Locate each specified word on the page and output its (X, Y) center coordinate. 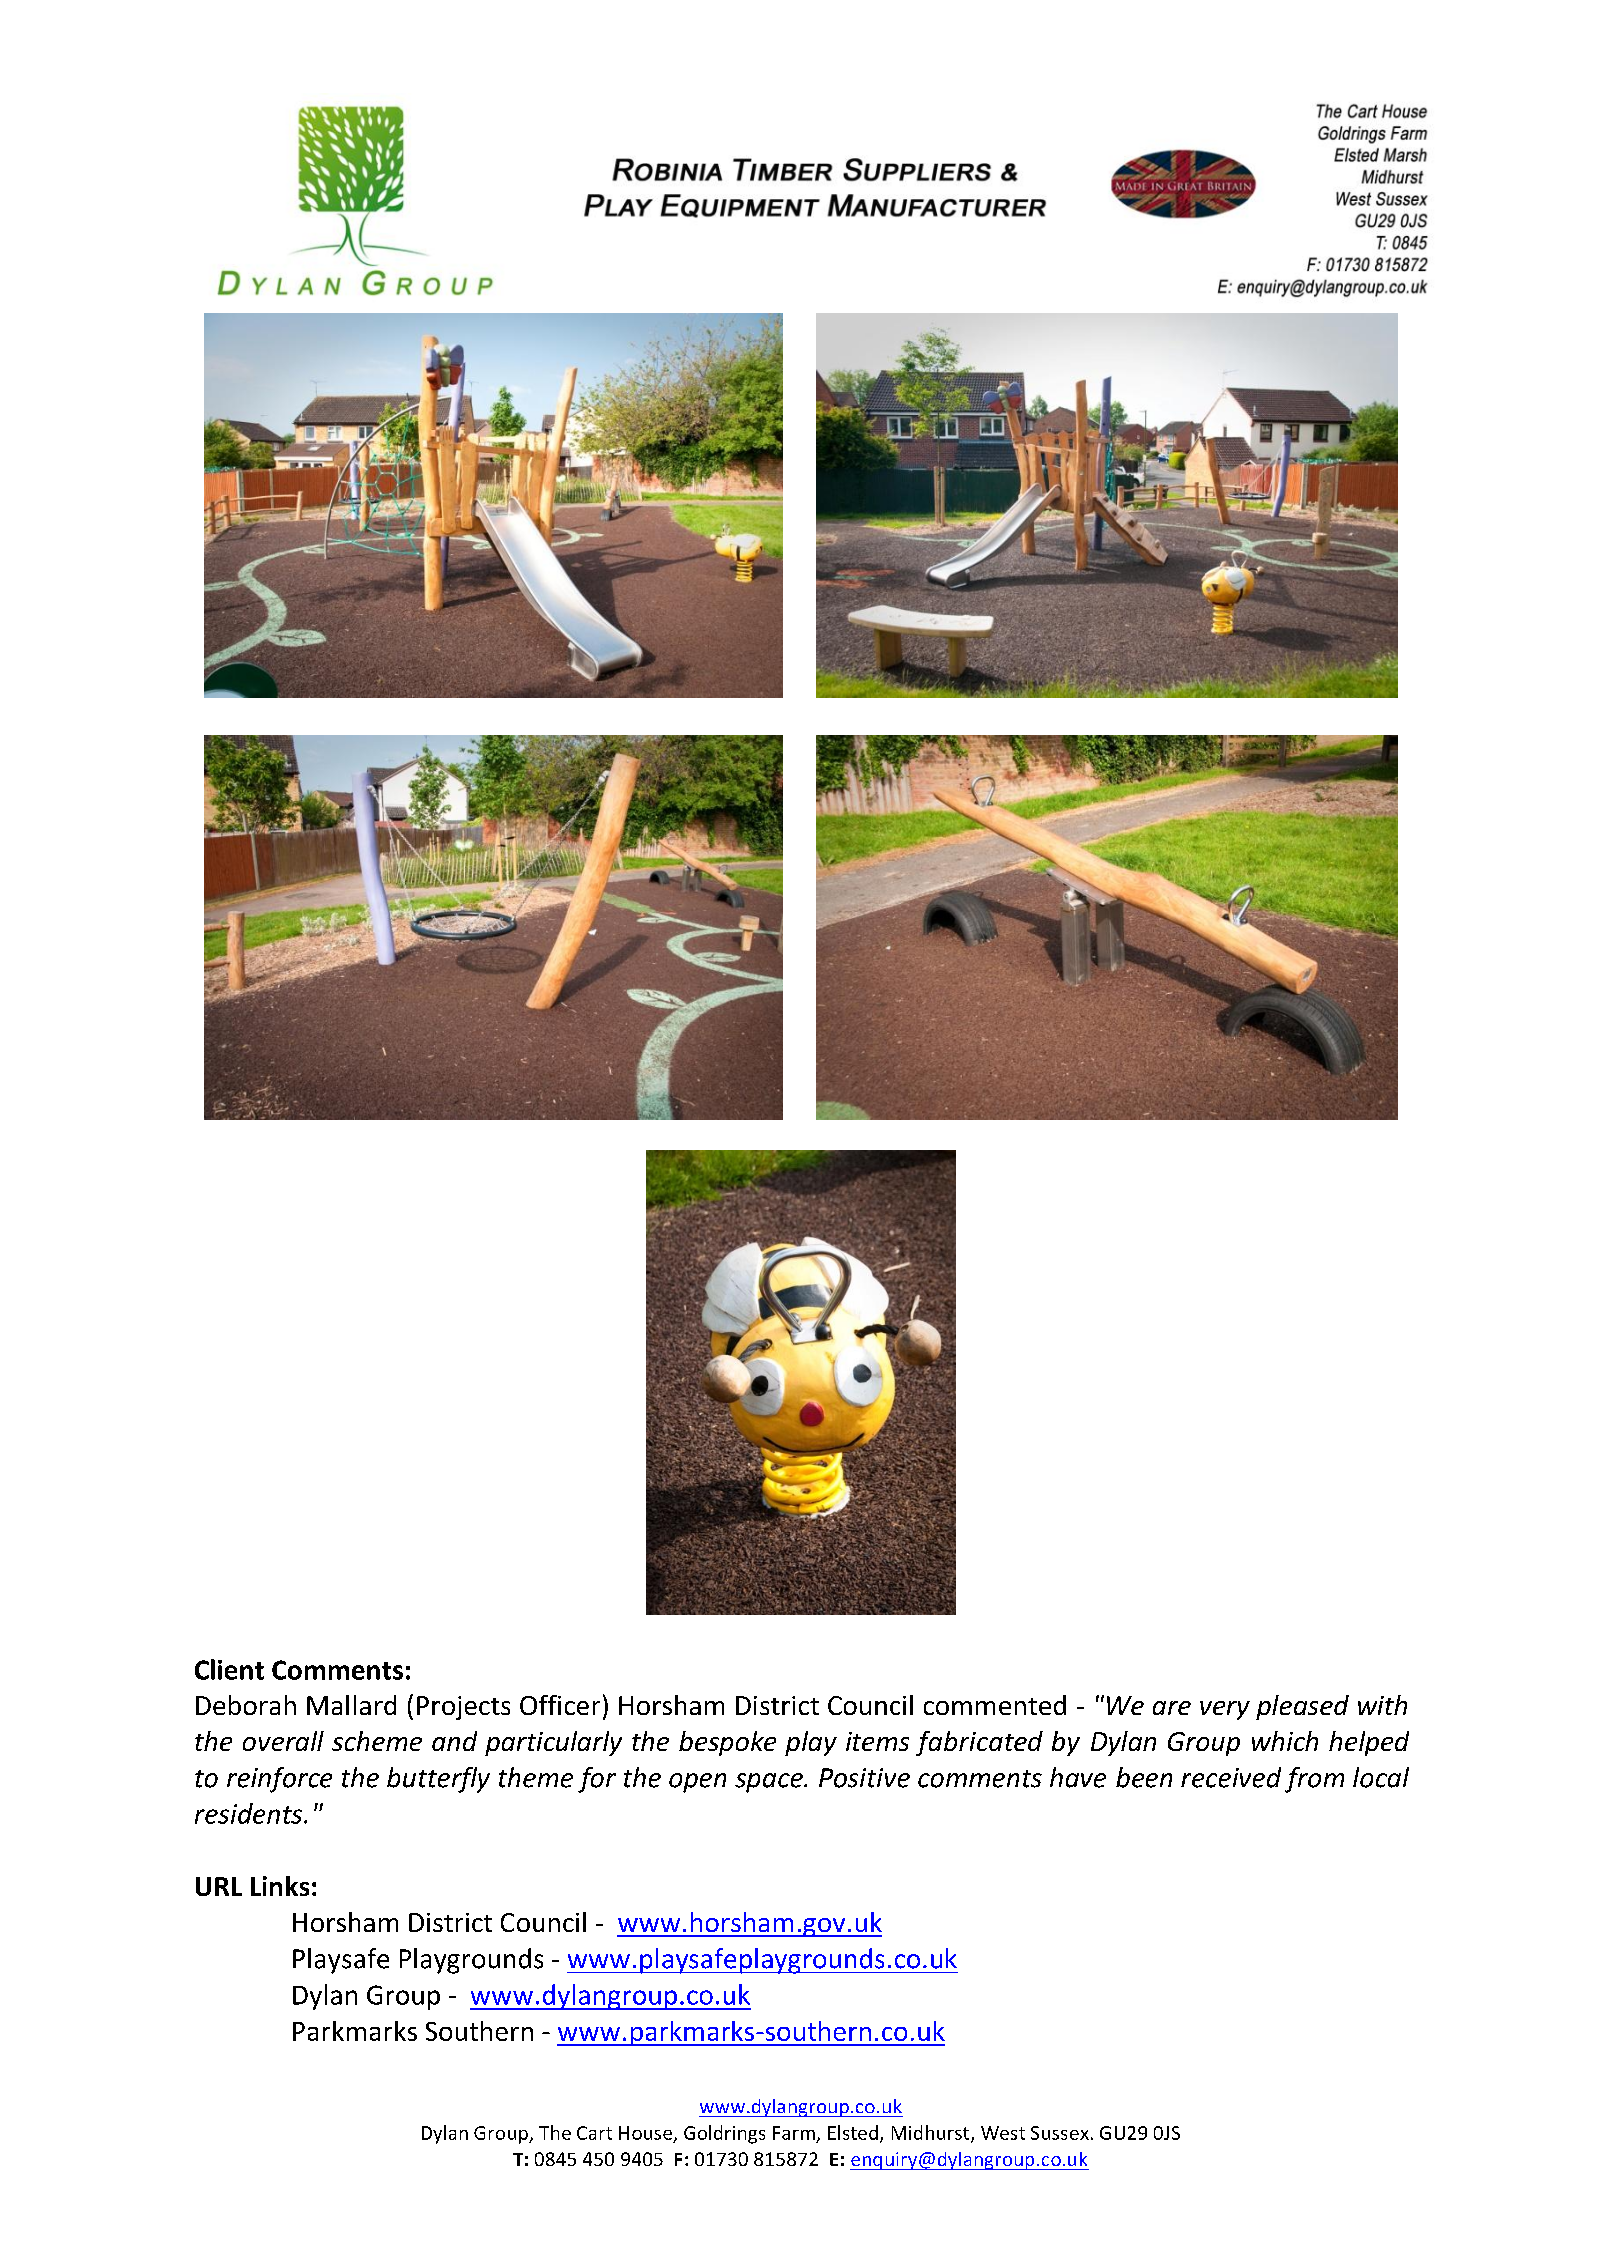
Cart (594, 2133)
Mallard (351, 1705)
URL (219, 1886)
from (1314, 1780)
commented (995, 1705)
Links (280, 1886)
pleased (1302, 1707)
